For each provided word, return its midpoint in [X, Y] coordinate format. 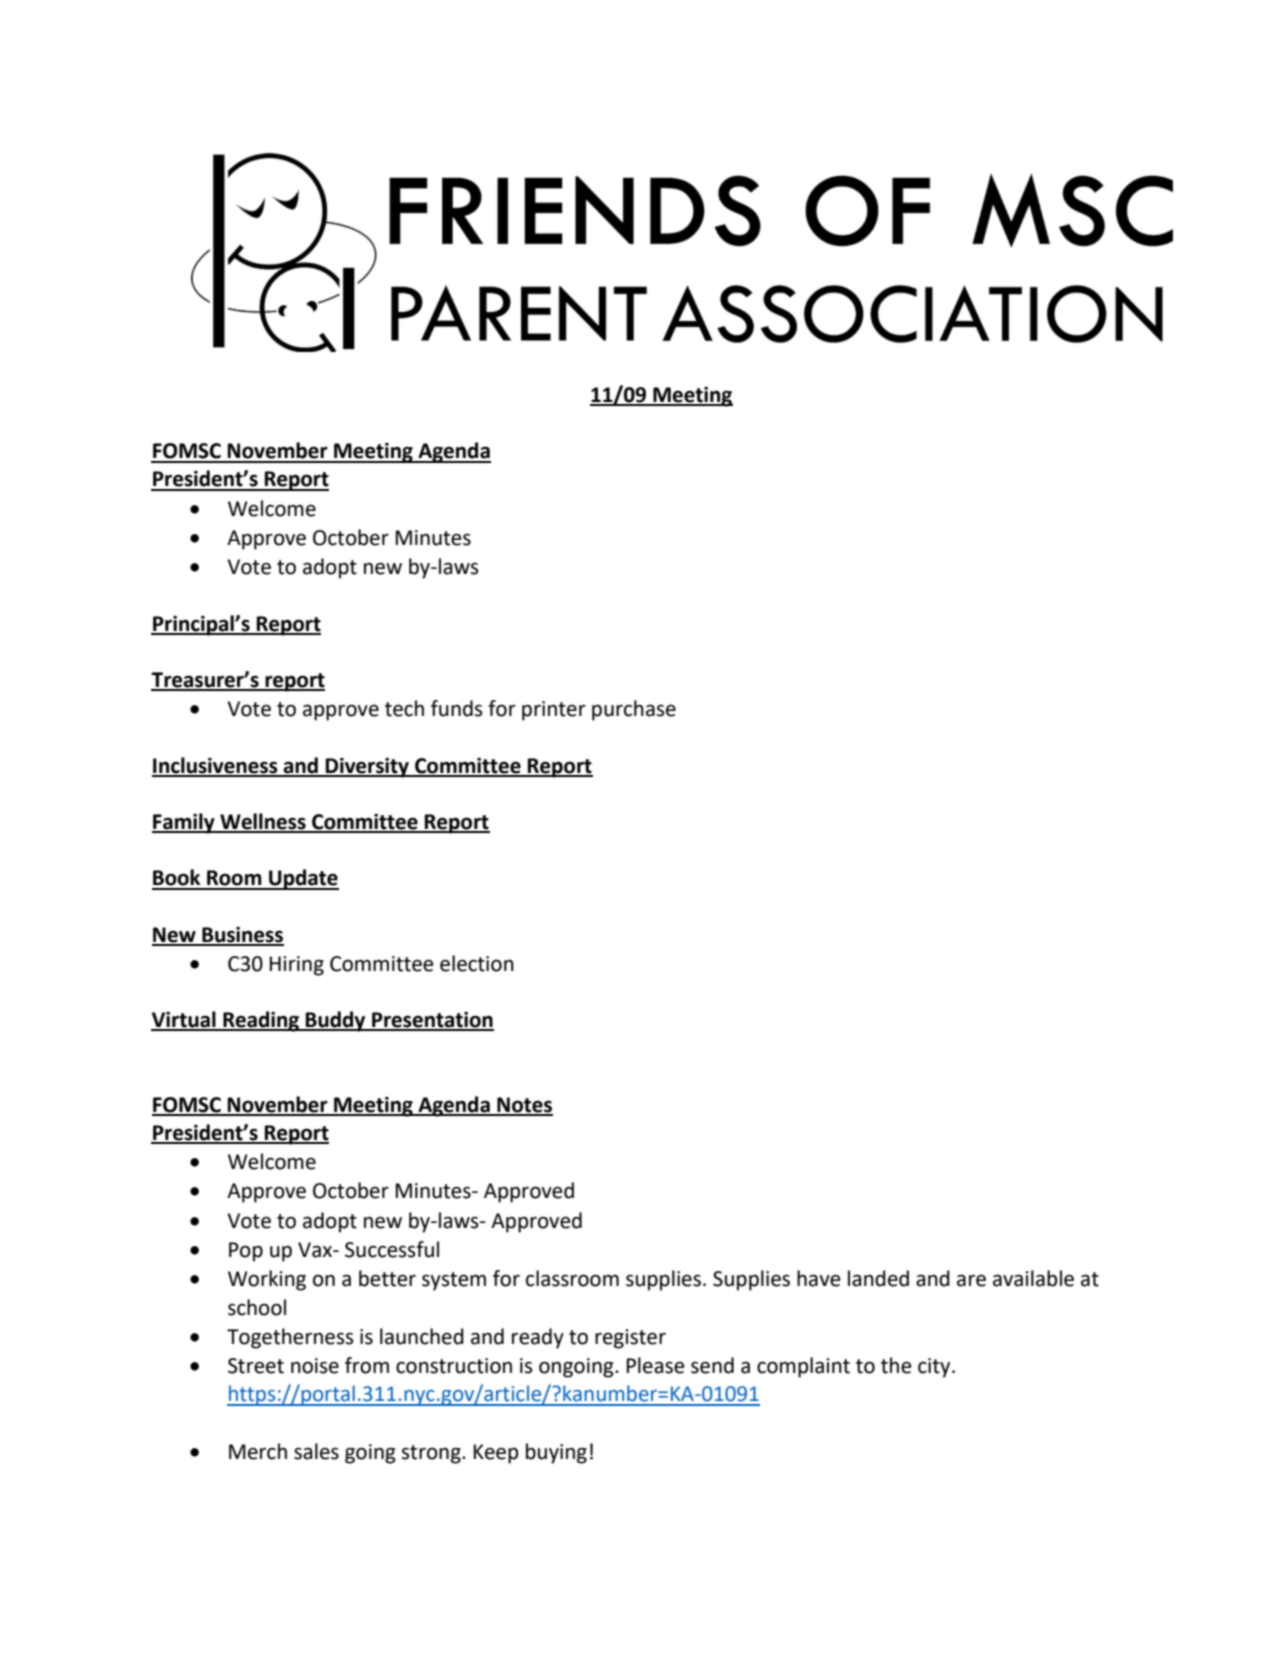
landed [878, 1278]
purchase [634, 710]
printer [554, 711]
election [477, 963]
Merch [258, 1451]
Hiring [297, 966]
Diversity [367, 768]
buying [556, 1453]
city [935, 1368]
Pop [246, 1252]
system [454, 1281]
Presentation [432, 1021]
